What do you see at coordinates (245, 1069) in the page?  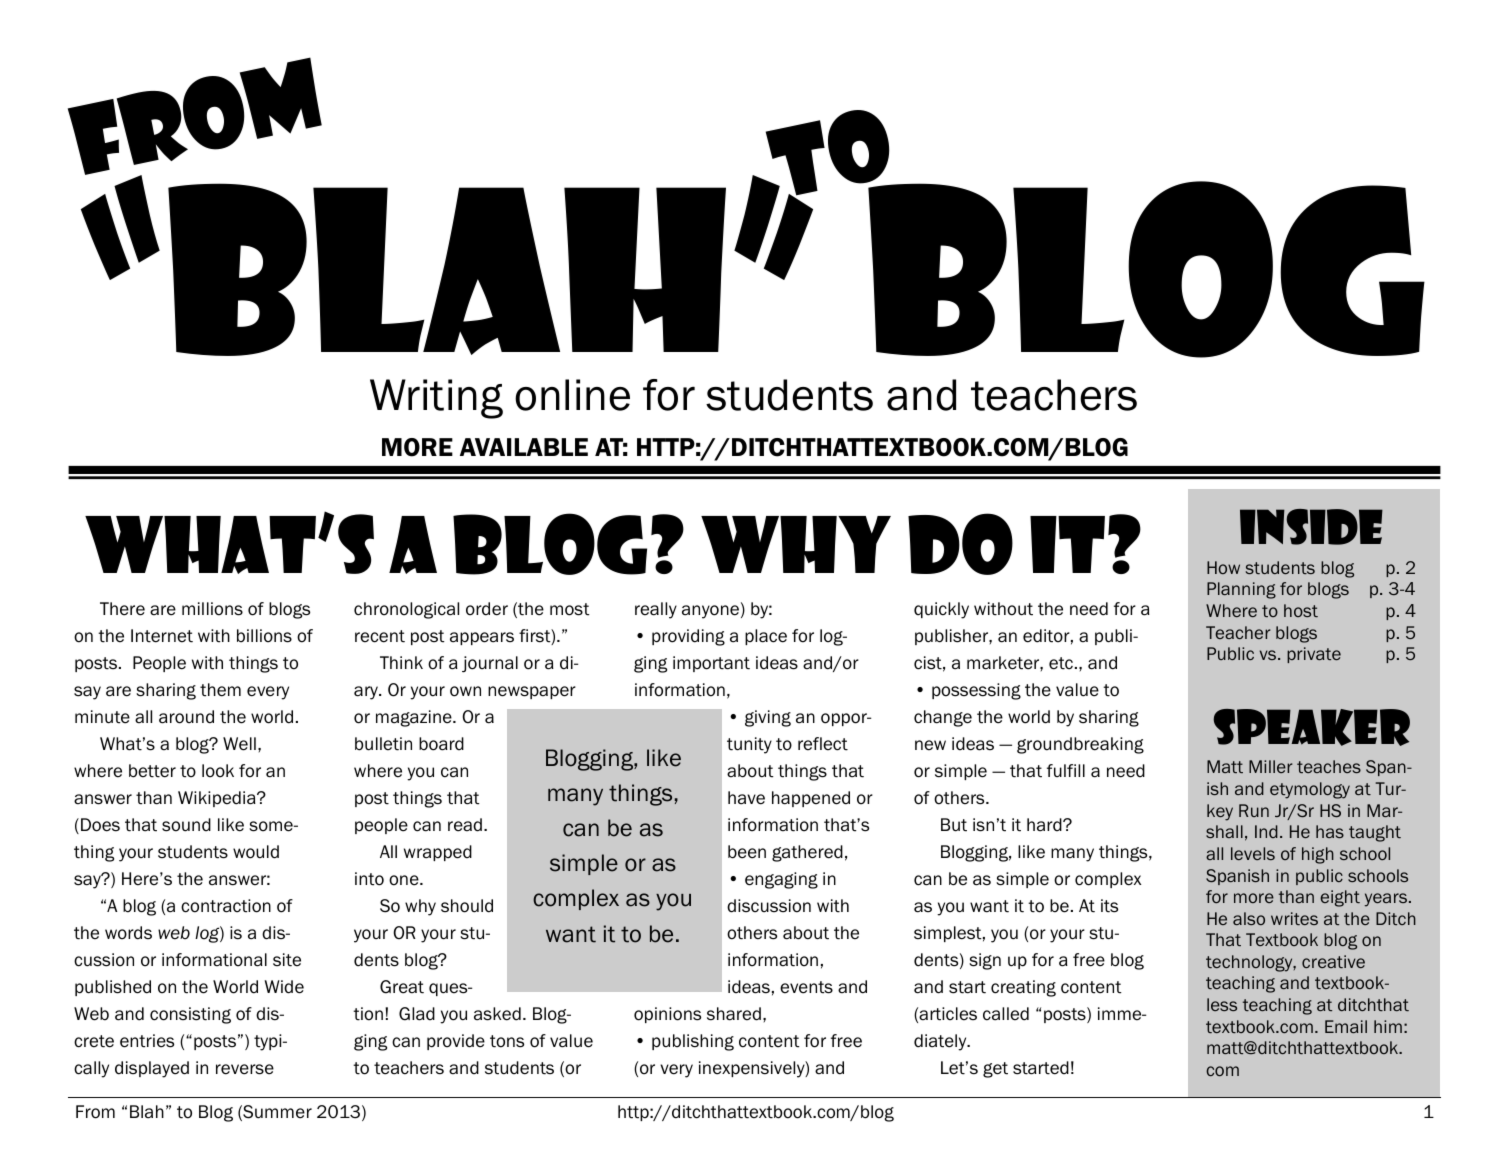 I see `reverse` at bounding box center [245, 1069].
